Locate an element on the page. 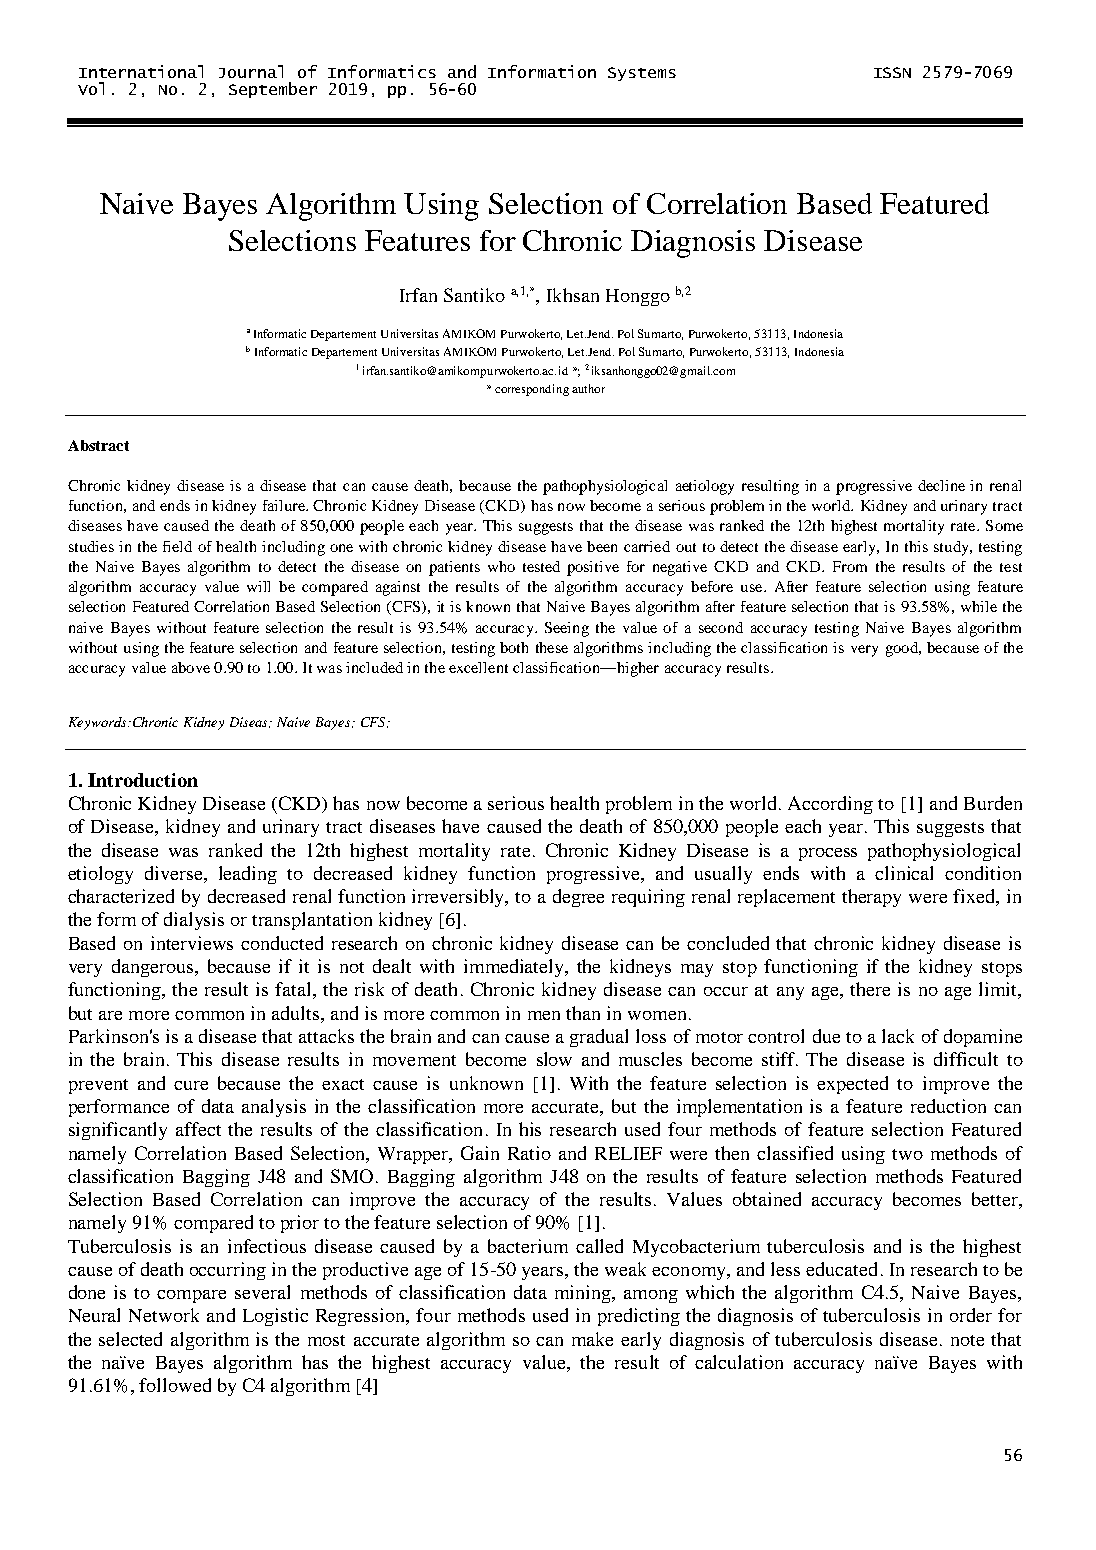 Image resolution: width=1096 pixels, height=1550 pixels. excellent is located at coordinates (478, 667).
